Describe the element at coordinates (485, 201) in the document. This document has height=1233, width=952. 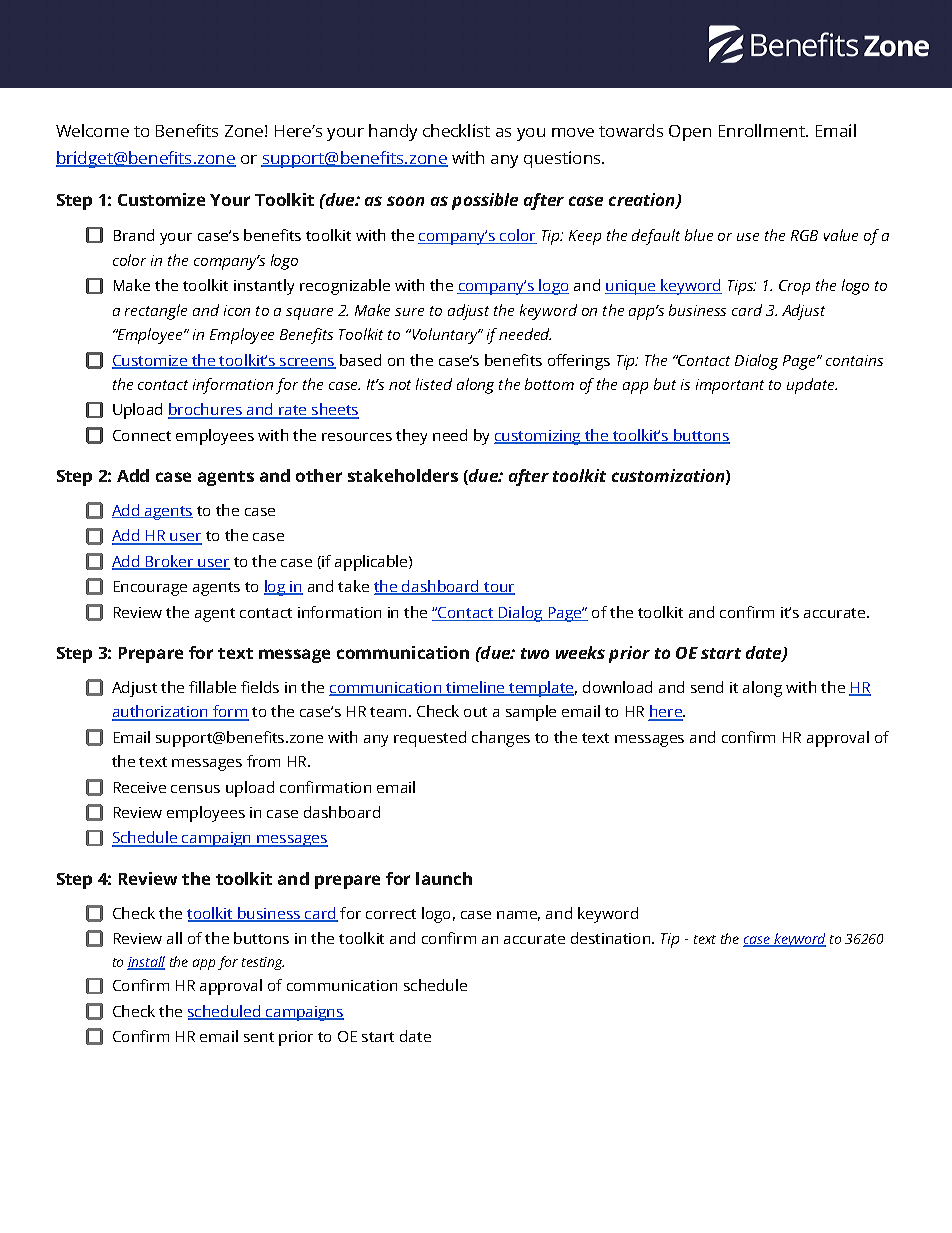
I see `possible` at that location.
